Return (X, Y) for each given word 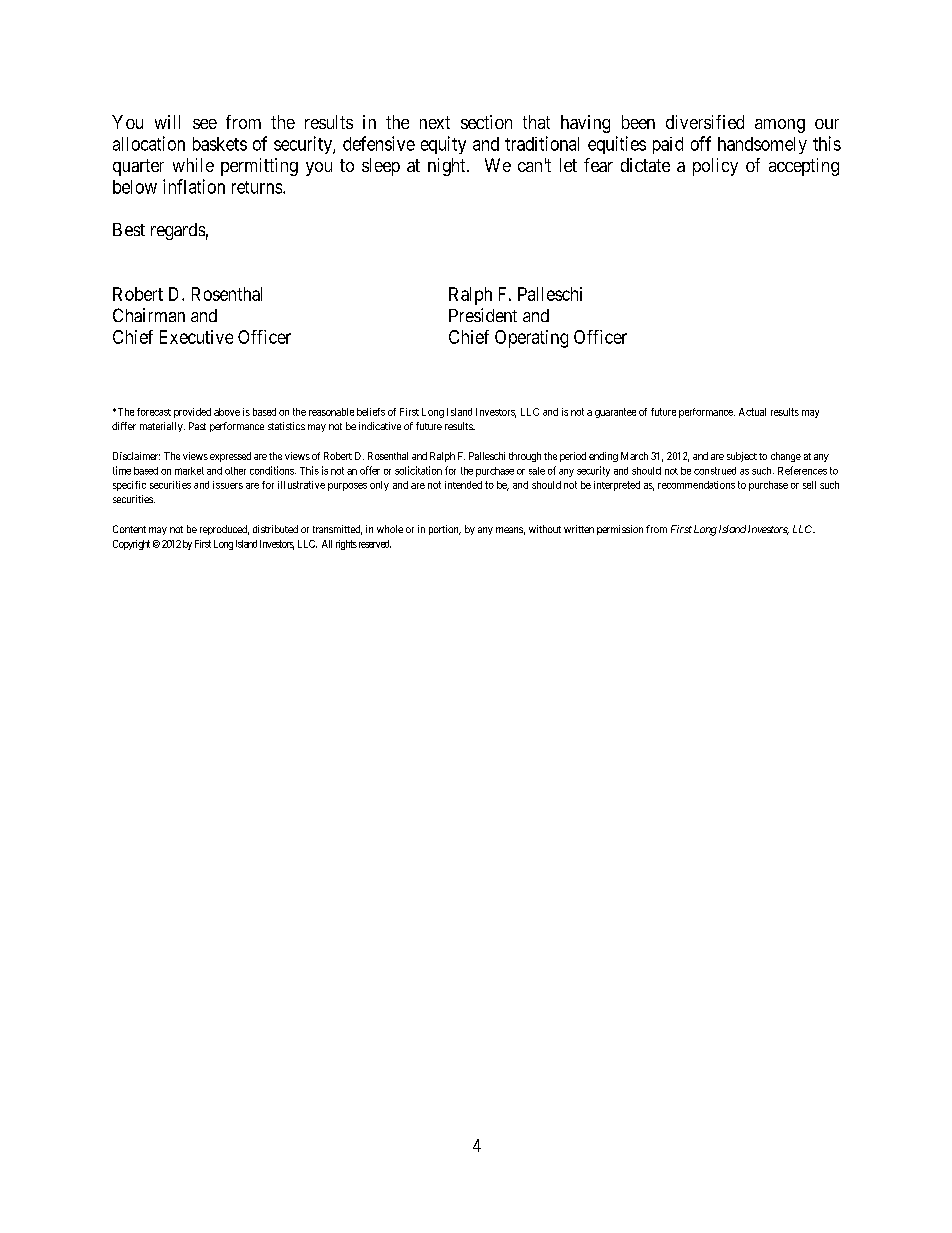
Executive (196, 337)
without (545, 529)
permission (620, 530)
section (486, 122)
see (205, 124)
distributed (275, 529)
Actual (752, 412)
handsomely (762, 145)
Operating (531, 339)
